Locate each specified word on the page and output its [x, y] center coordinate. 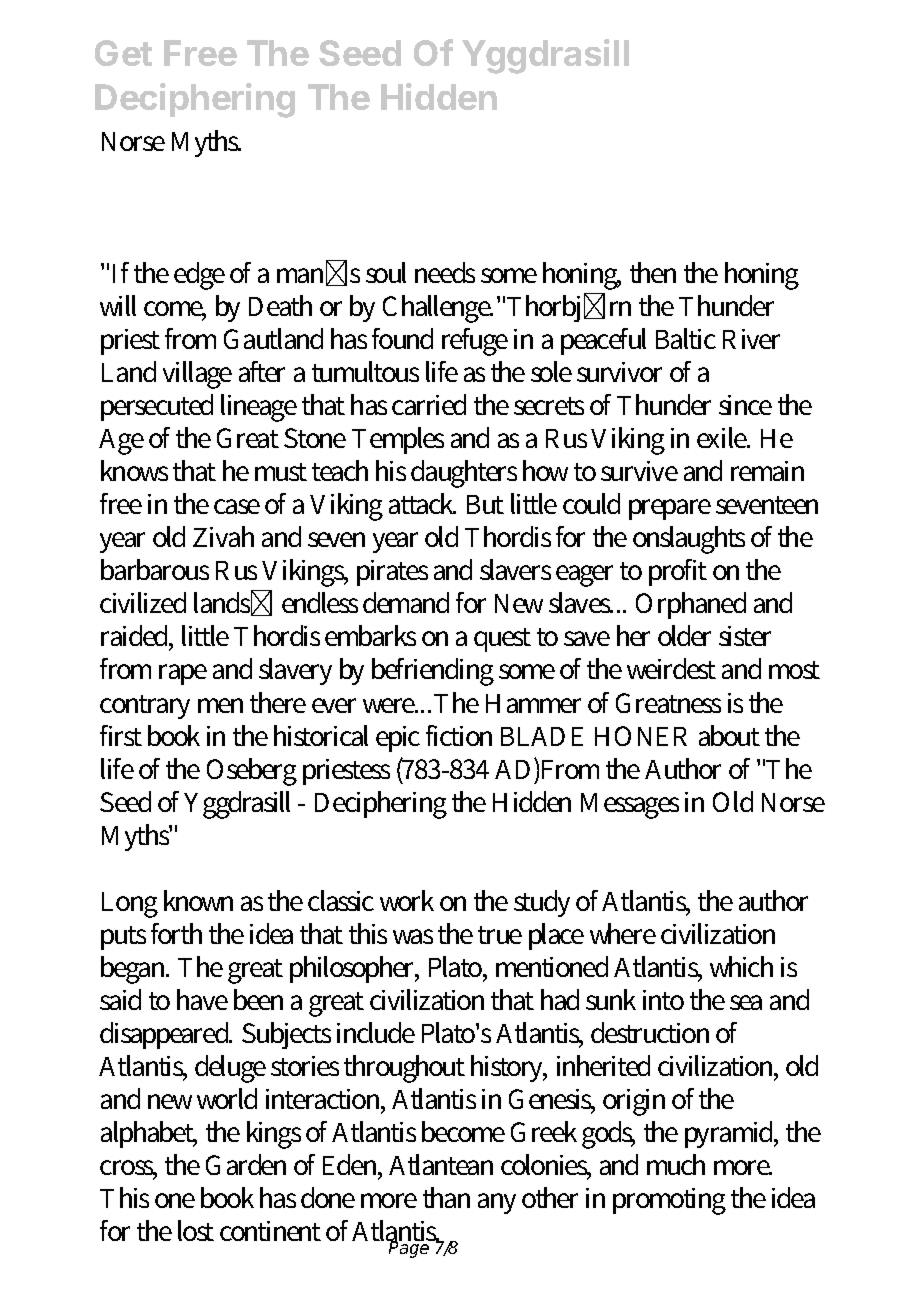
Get [123, 53]
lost [196, 1230]
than [446, 1197]
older [684, 635]
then [653, 272]
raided [137, 637]
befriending [433, 672]
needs [445, 272]
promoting [669, 1201]
